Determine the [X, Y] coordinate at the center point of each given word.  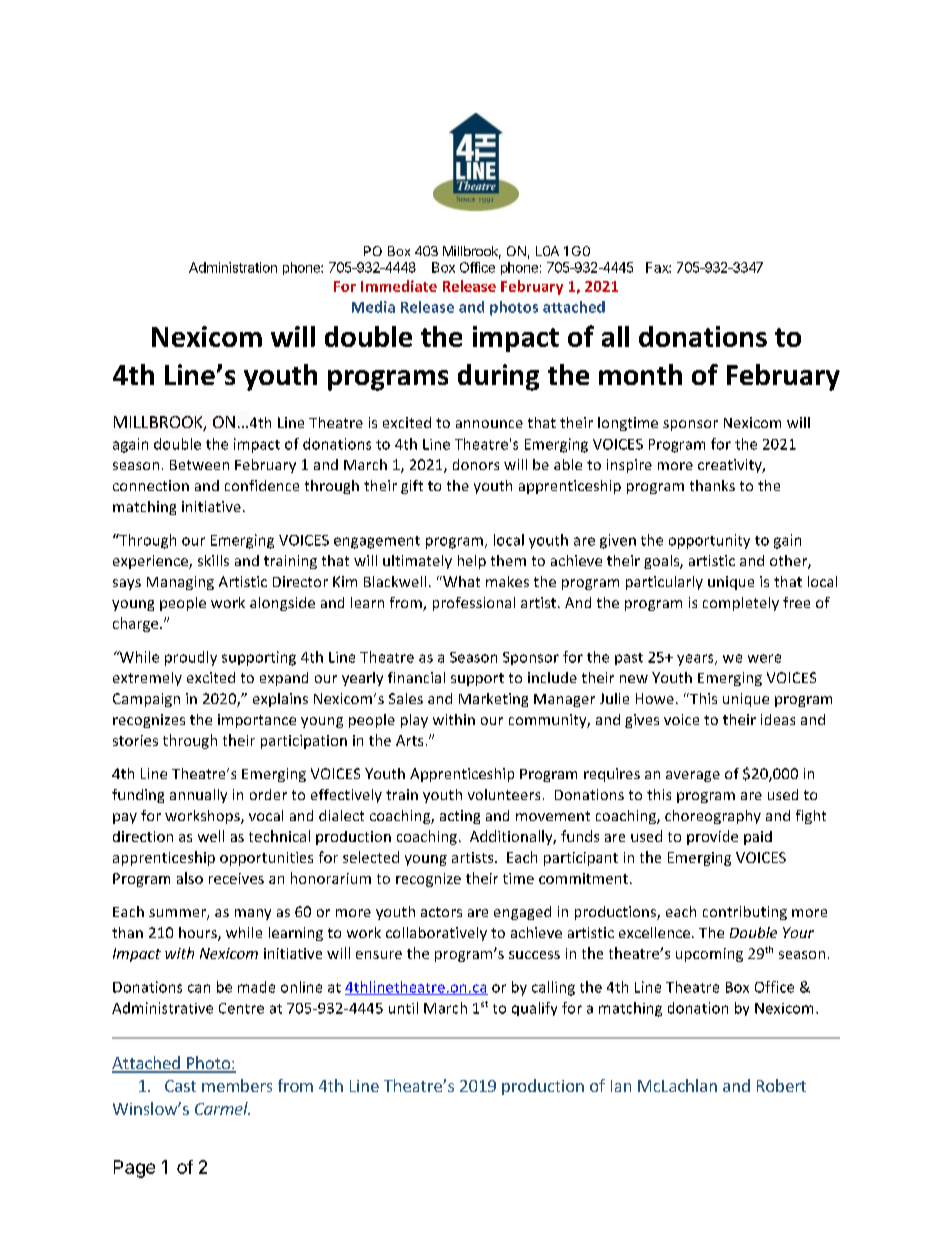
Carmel [222, 1108]
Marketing [493, 700]
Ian [621, 1086]
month [640, 374]
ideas [778, 719]
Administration [233, 267]
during [498, 377]
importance [257, 721]
